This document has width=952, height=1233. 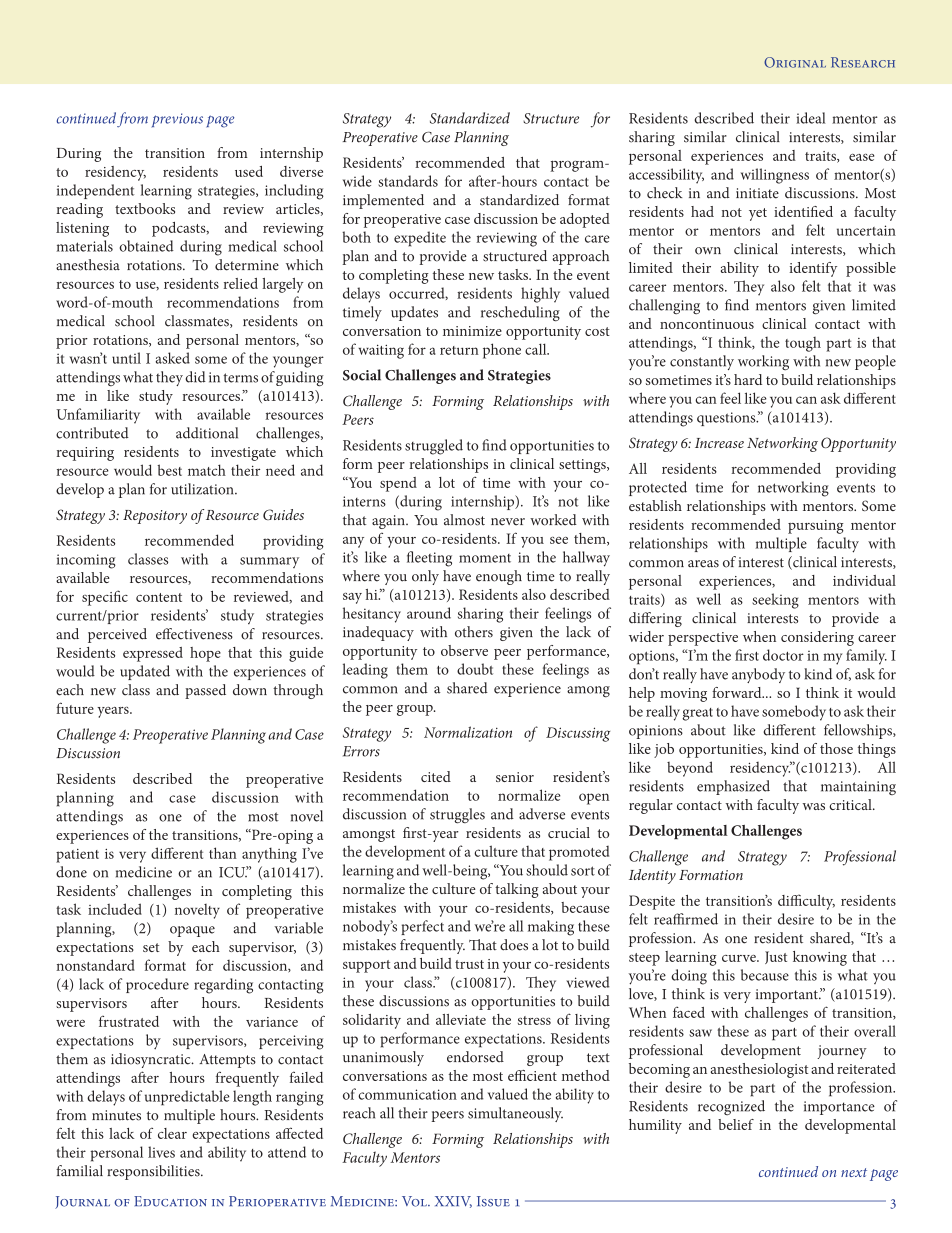 I want to click on responsibilities, so click(x=154, y=1172).
